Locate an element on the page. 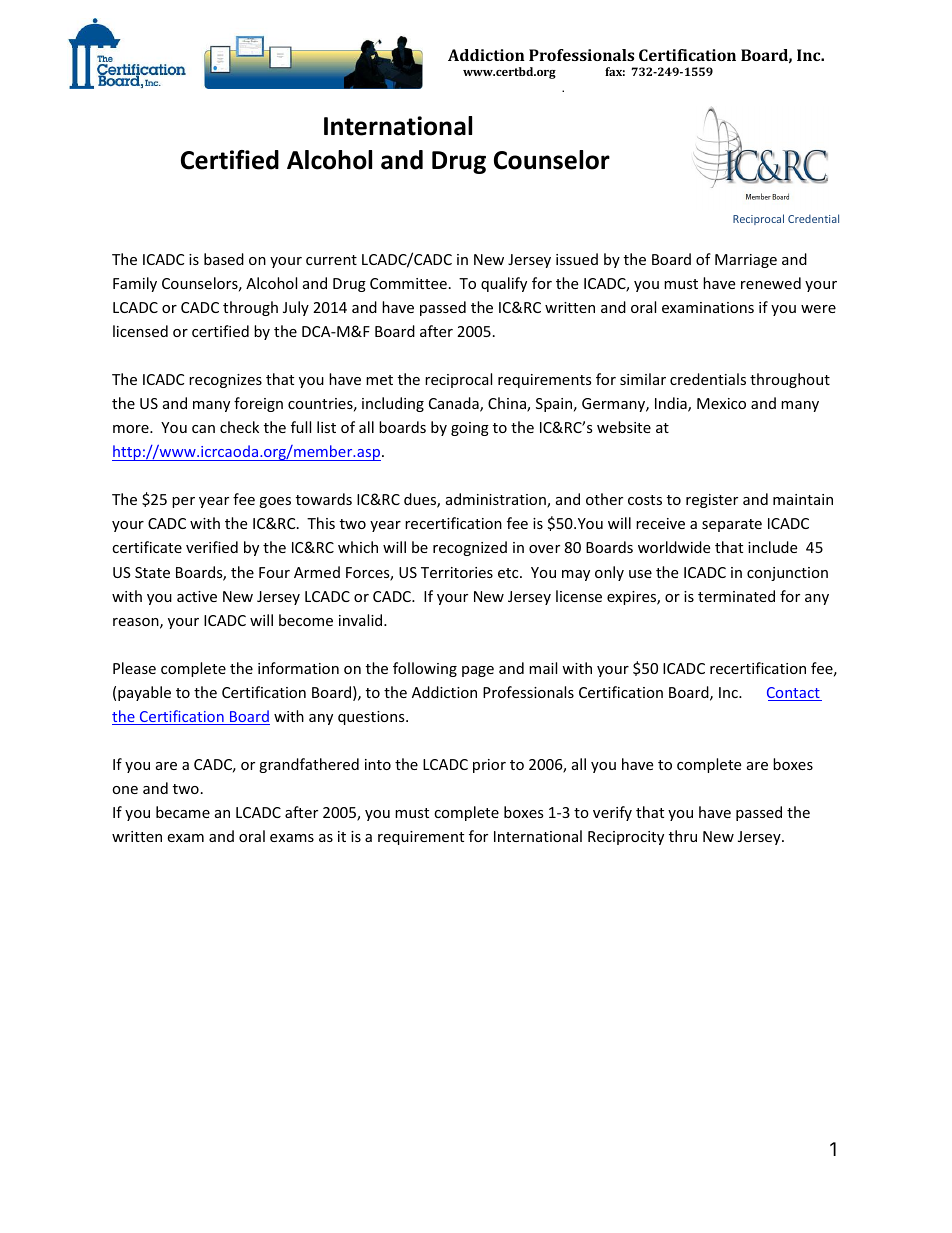 This image has height=1233, width=952. recognizes is located at coordinates (225, 381).
